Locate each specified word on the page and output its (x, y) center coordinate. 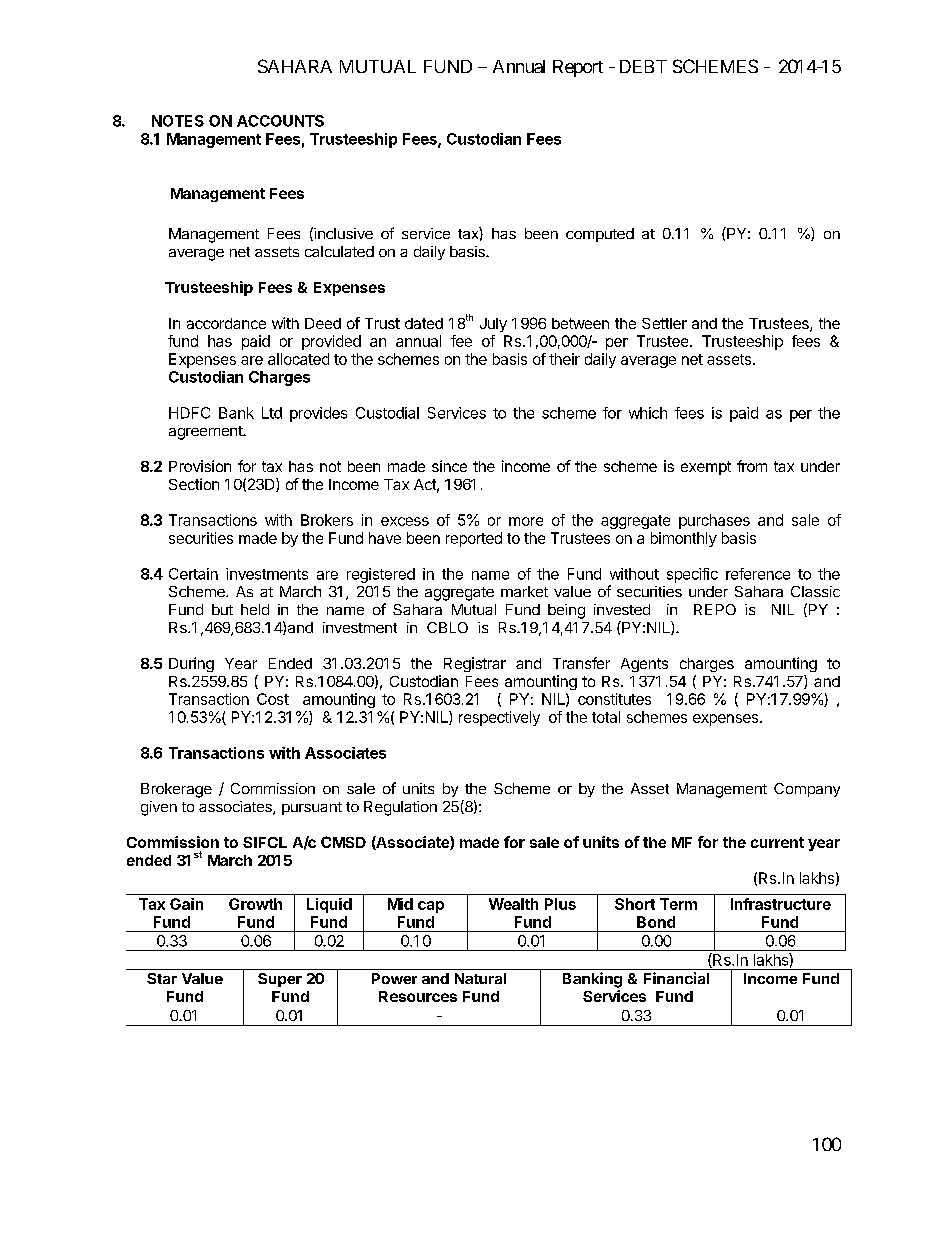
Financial (676, 978)
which (648, 413)
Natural (480, 978)
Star (162, 978)
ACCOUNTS (280, 121)
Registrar (475, 664)
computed (600, 235)
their (564, 359)
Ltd (272, 413)
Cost (273, 699)
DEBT (643, 66)
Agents (644, 665)
